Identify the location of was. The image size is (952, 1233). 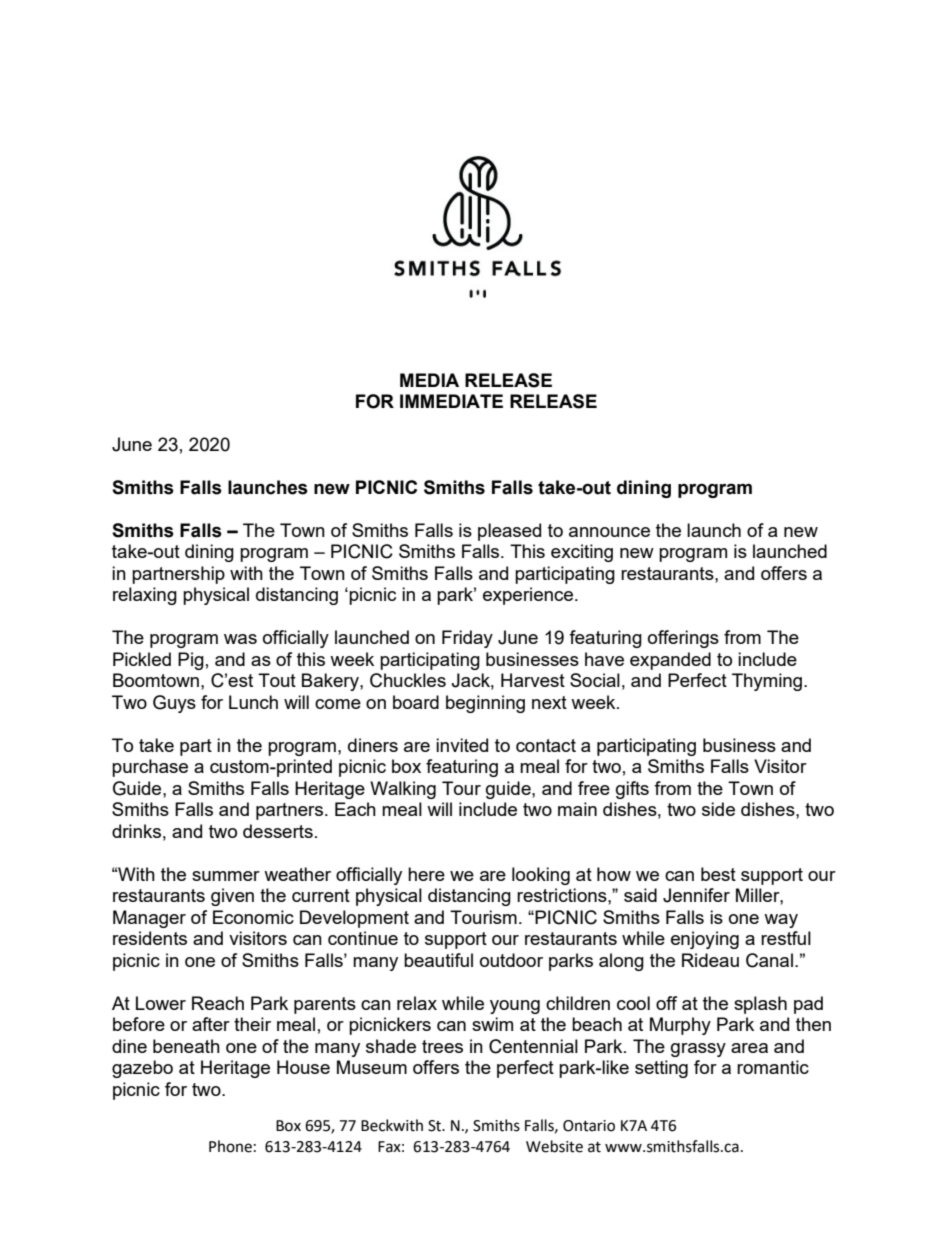
(240, 639).
